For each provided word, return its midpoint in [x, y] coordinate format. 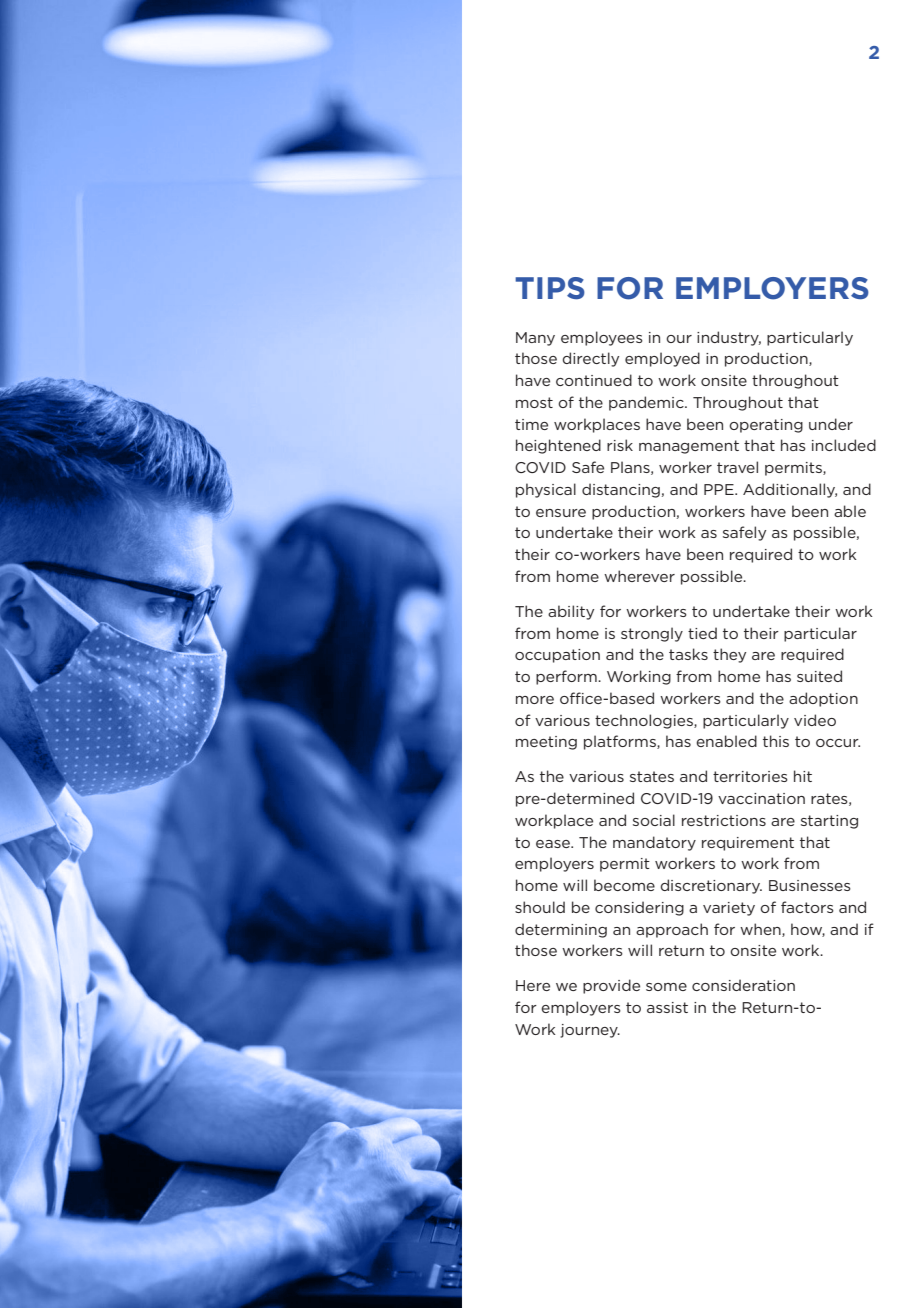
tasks [688, 654]
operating [766, 426]
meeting [546, 743]
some [666, 987]
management [689, 447]
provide [611, 986]
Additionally [790, 490]
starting [829, 822]
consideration [743, 985]
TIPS [550, 288]
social [654, 820]
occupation [557, 656]
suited [819, 676]
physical [546, 490]
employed [662, 359]
